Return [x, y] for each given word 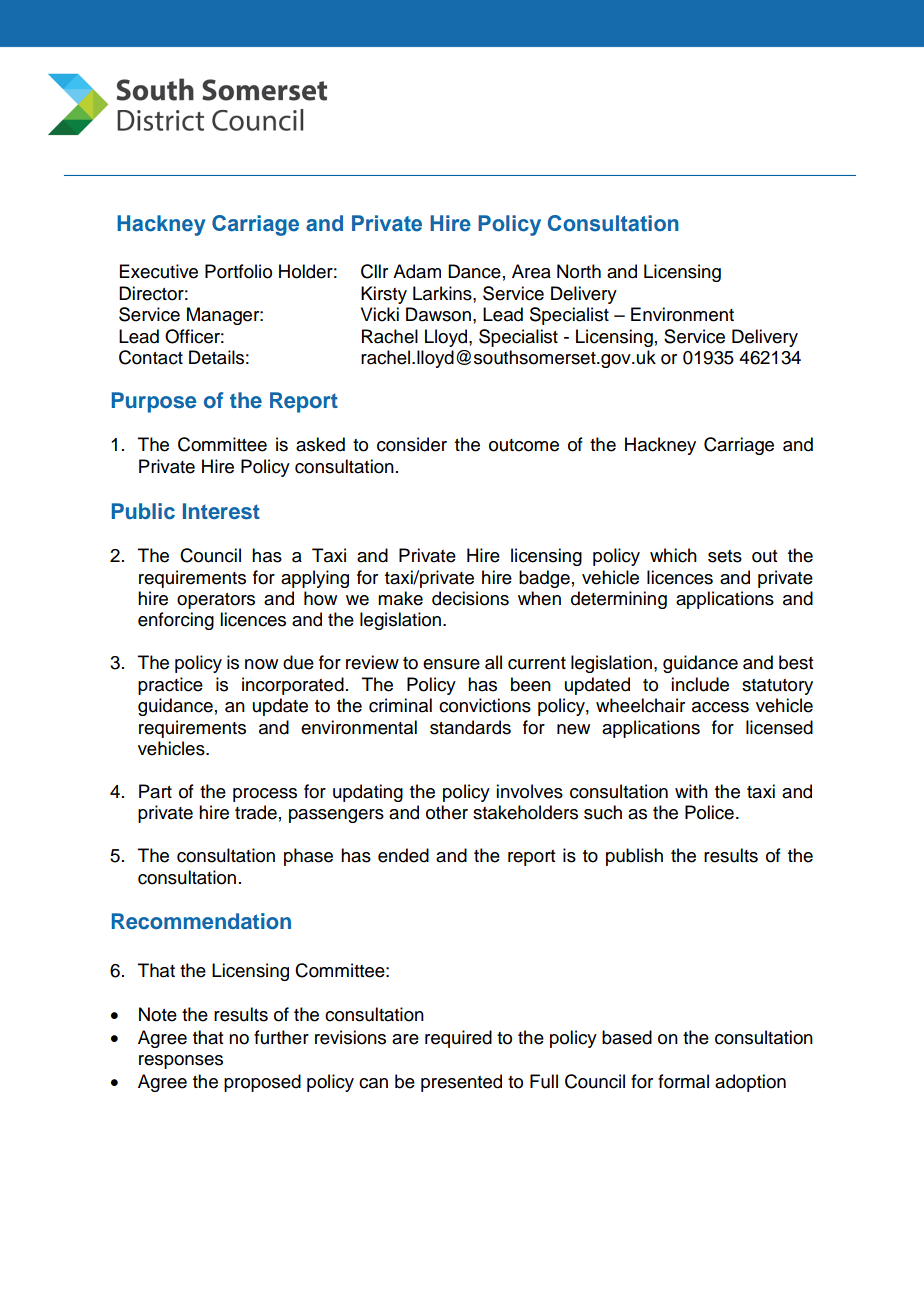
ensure [451, 664]
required [458, 1039]
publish [634, 857]
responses [181, 1062]
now [261, 664]
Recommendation [201, 921]
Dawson [438, 314]
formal [683, 1081]
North [579, 271]
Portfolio [238, 271]
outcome [524, 445]
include [700, 684]
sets [725, 556]
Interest [221, 511]
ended [403, 855]
